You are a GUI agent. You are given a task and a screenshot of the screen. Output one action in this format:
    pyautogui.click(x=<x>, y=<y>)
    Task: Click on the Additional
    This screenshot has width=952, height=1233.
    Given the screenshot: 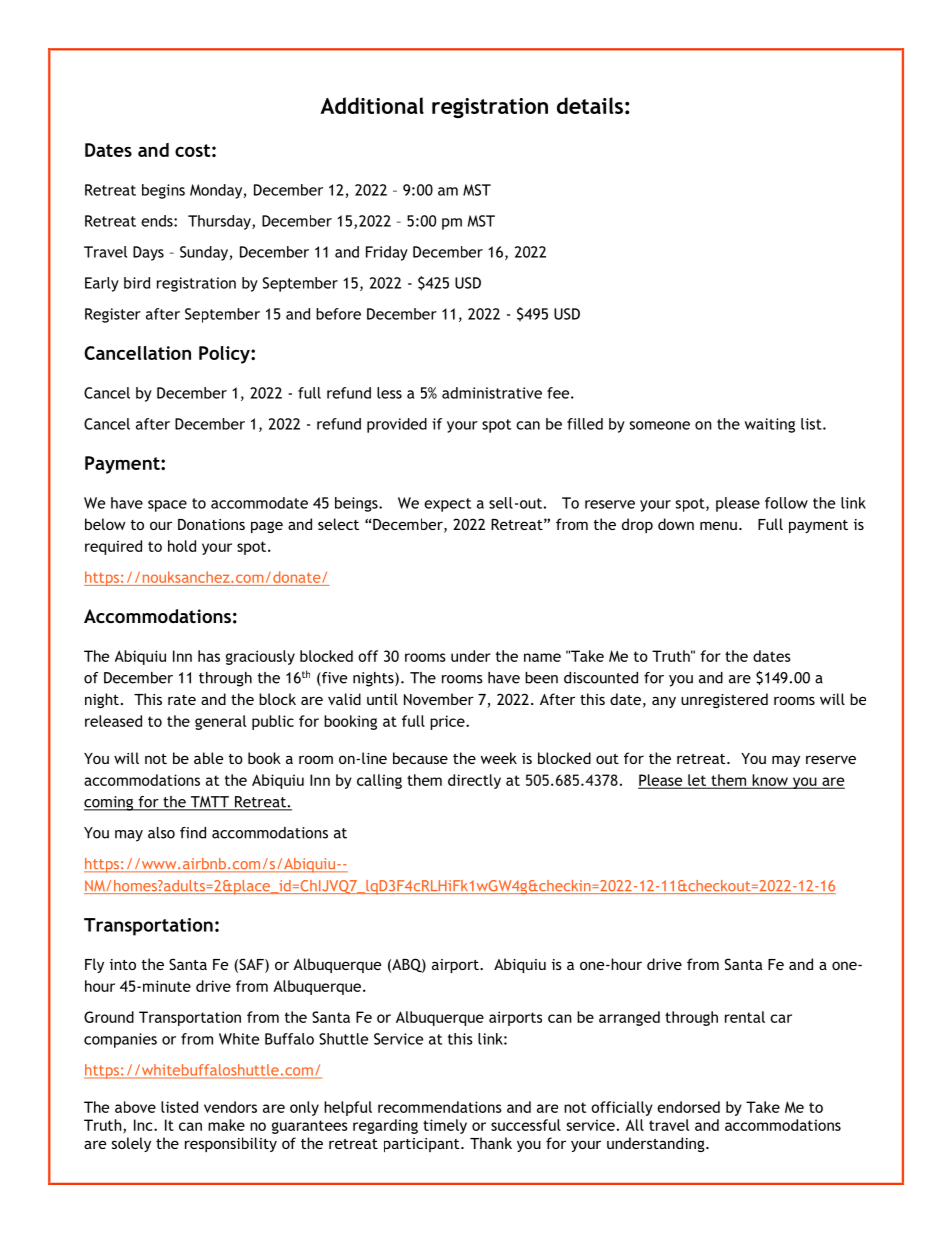 What is the action you would take?
    pyautogui.click(x=372, y=105)
